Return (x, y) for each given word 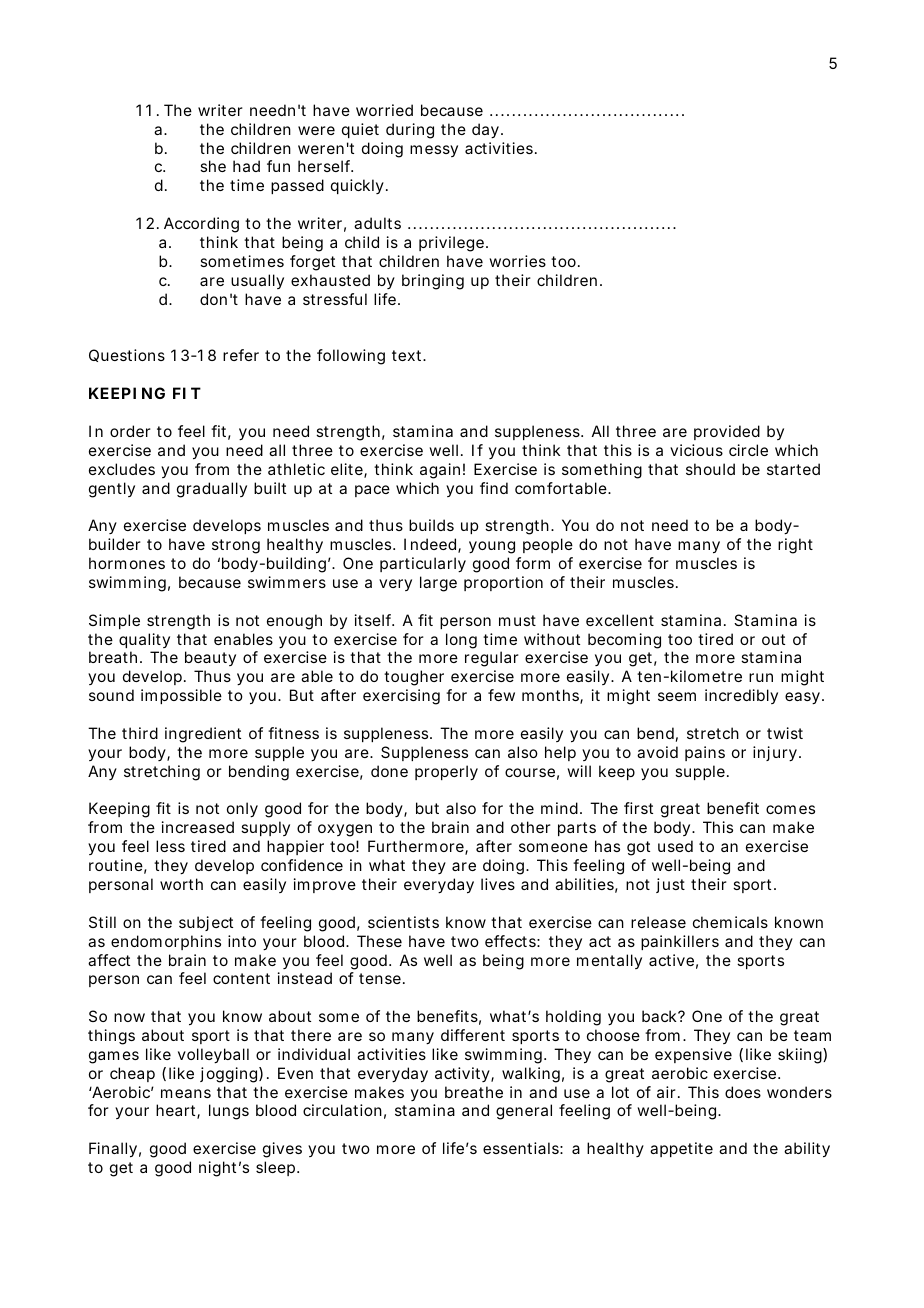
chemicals (730, 922)
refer (241, 355)
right (795, 546)
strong (236, 546)
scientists (403, 922)
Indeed (430, 544)
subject (206, 923)
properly (446, 773)
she (213, 166)
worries (517, 261)
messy (434, 151)
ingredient (203, 735)
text (408, 355)
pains (705, 753)
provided (727, 432)
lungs (229, 1112)
